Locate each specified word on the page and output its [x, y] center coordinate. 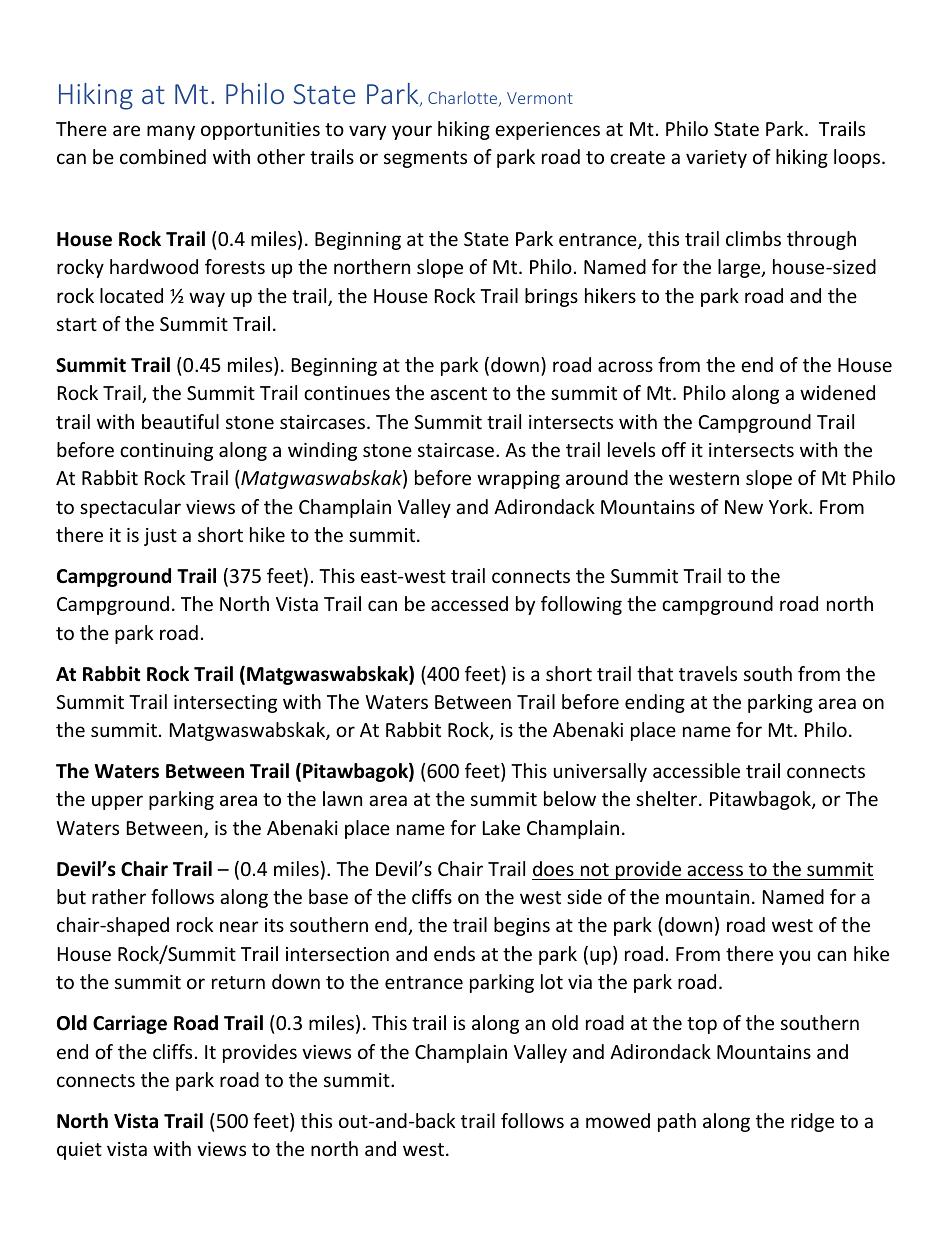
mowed [618, 1120]
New [744, 507]
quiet [79, 1151]
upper [117, 802]
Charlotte [464, 98]
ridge [812, 1122]
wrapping [518, 480]
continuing [166, 452]
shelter [668, 798]
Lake [501, 827]
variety [716, 159]
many [171, 132]
